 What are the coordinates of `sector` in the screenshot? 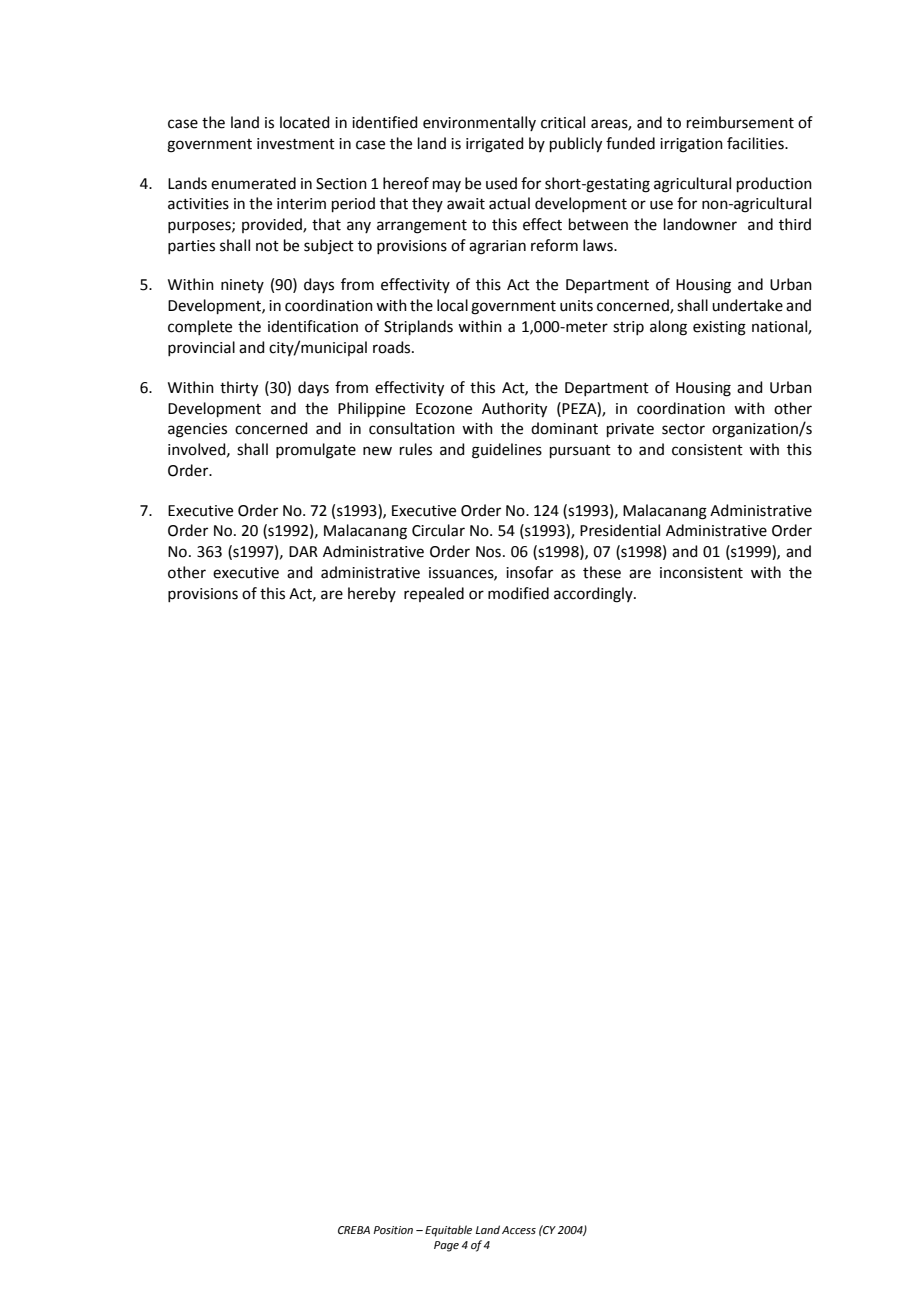 It's located at (683, 429).
